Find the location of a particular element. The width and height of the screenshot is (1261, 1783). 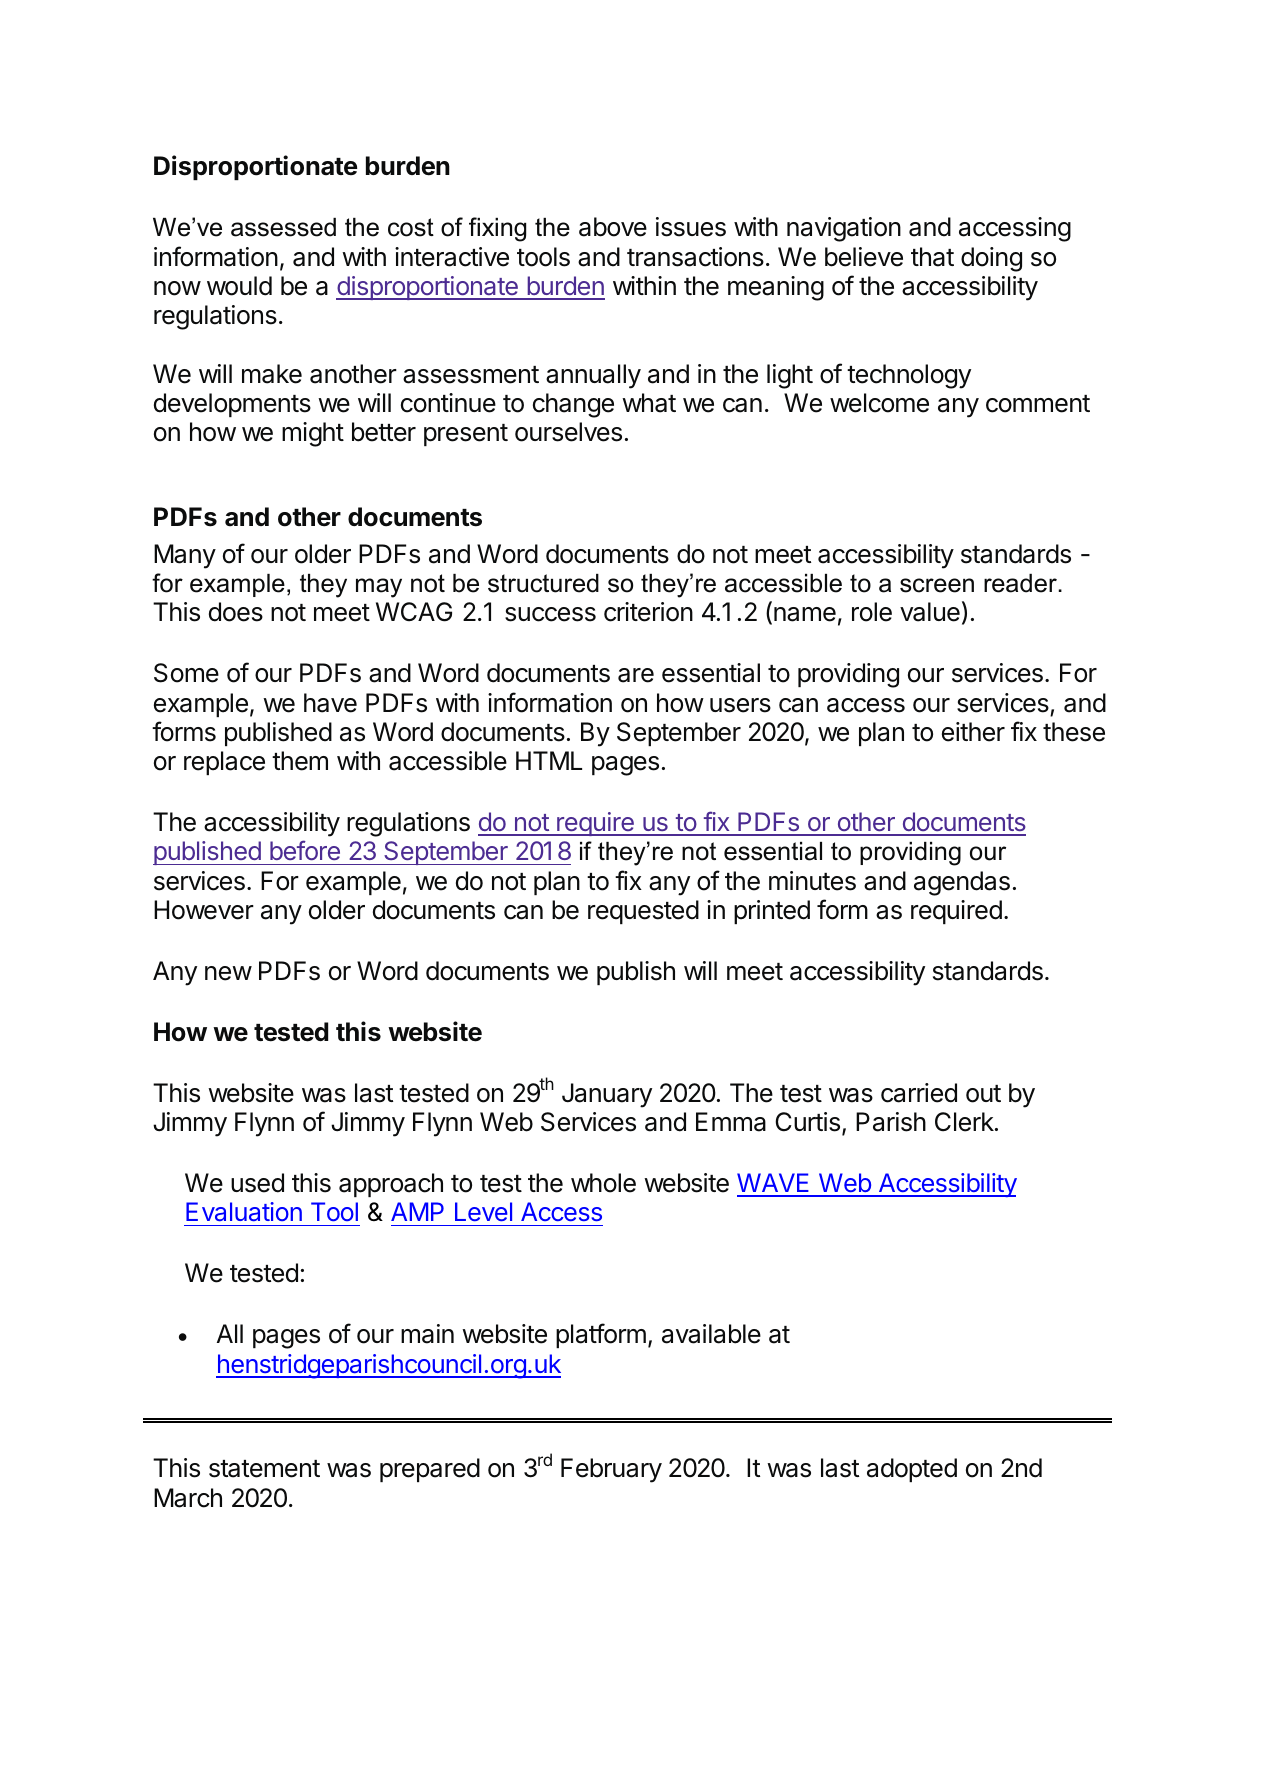

new is located at coordinates (228, 973).
